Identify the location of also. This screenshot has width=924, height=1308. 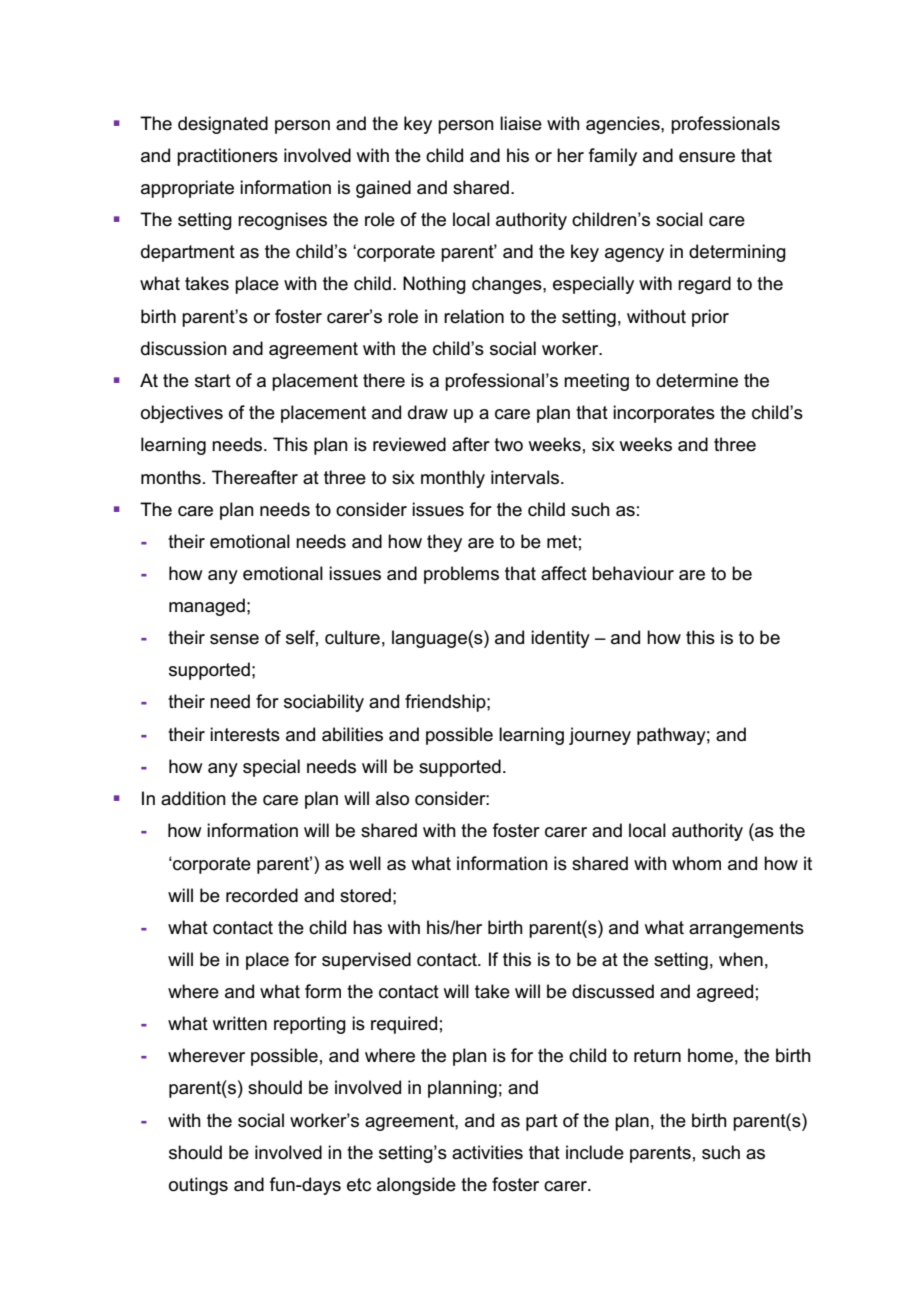
(392, 798).
